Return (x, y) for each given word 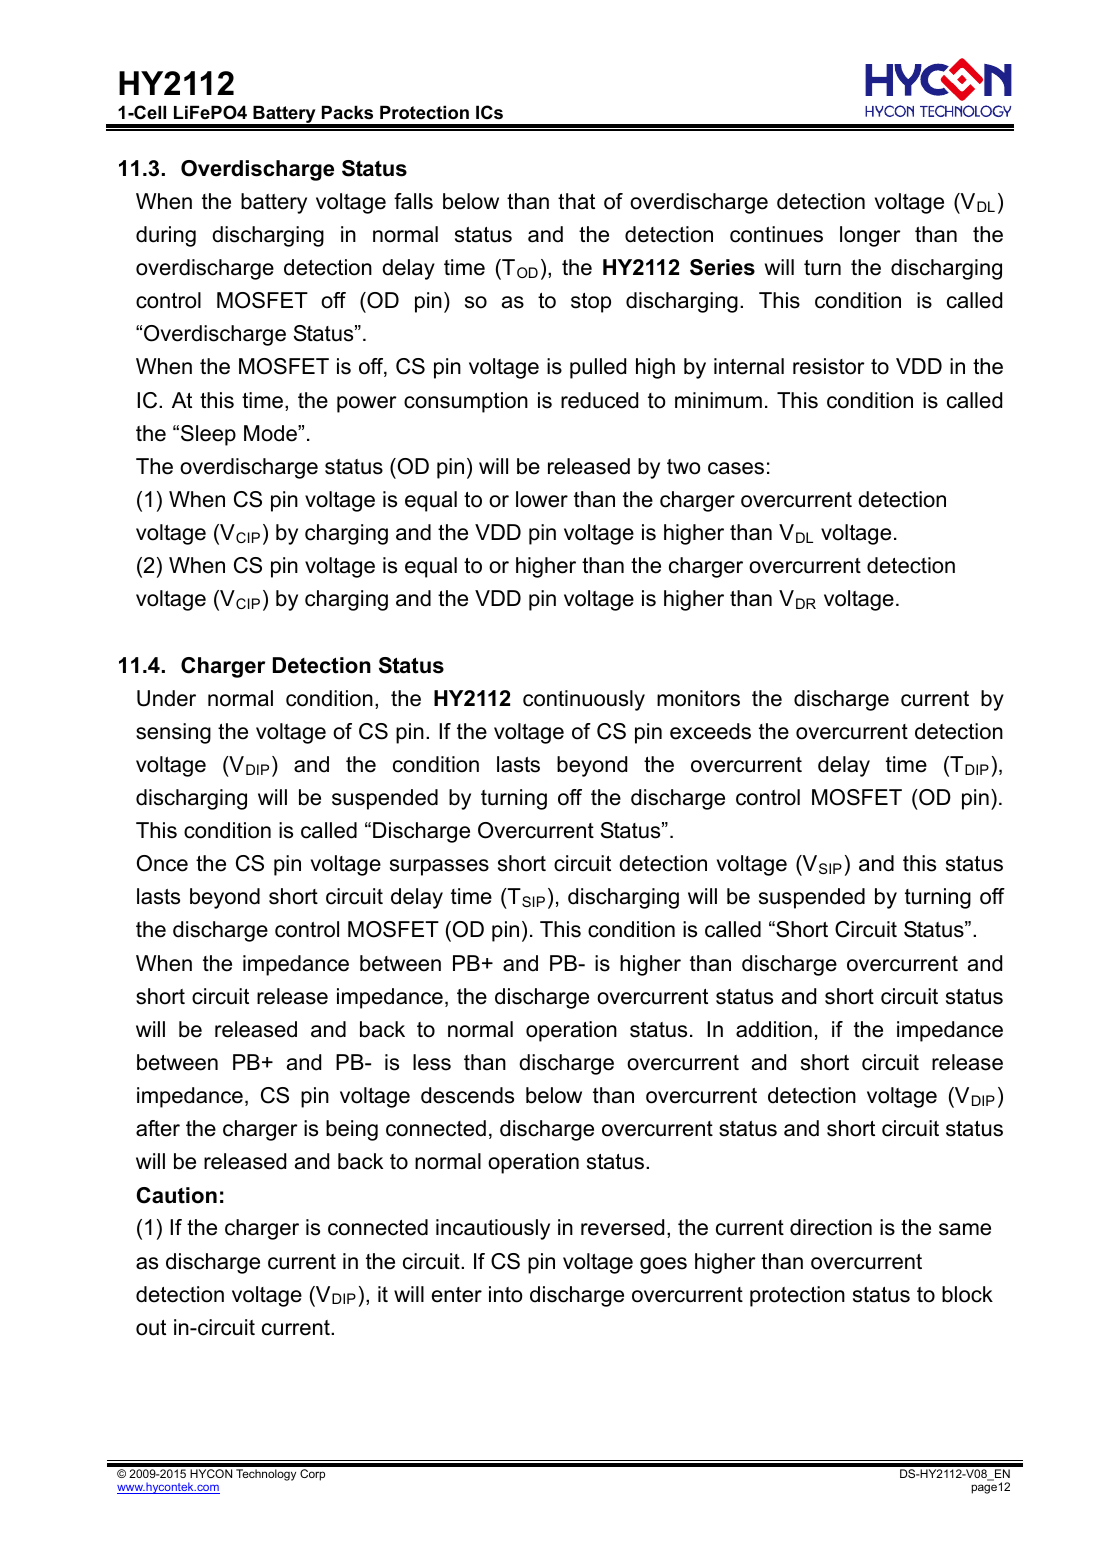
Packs (347, 112)
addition (774, 1029)
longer (870, 236)
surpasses (439, 867)
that (576, 201)
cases (736, 468)
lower (542, 499)
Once (162, 863)
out (151, 1328)
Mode (271, 433)
